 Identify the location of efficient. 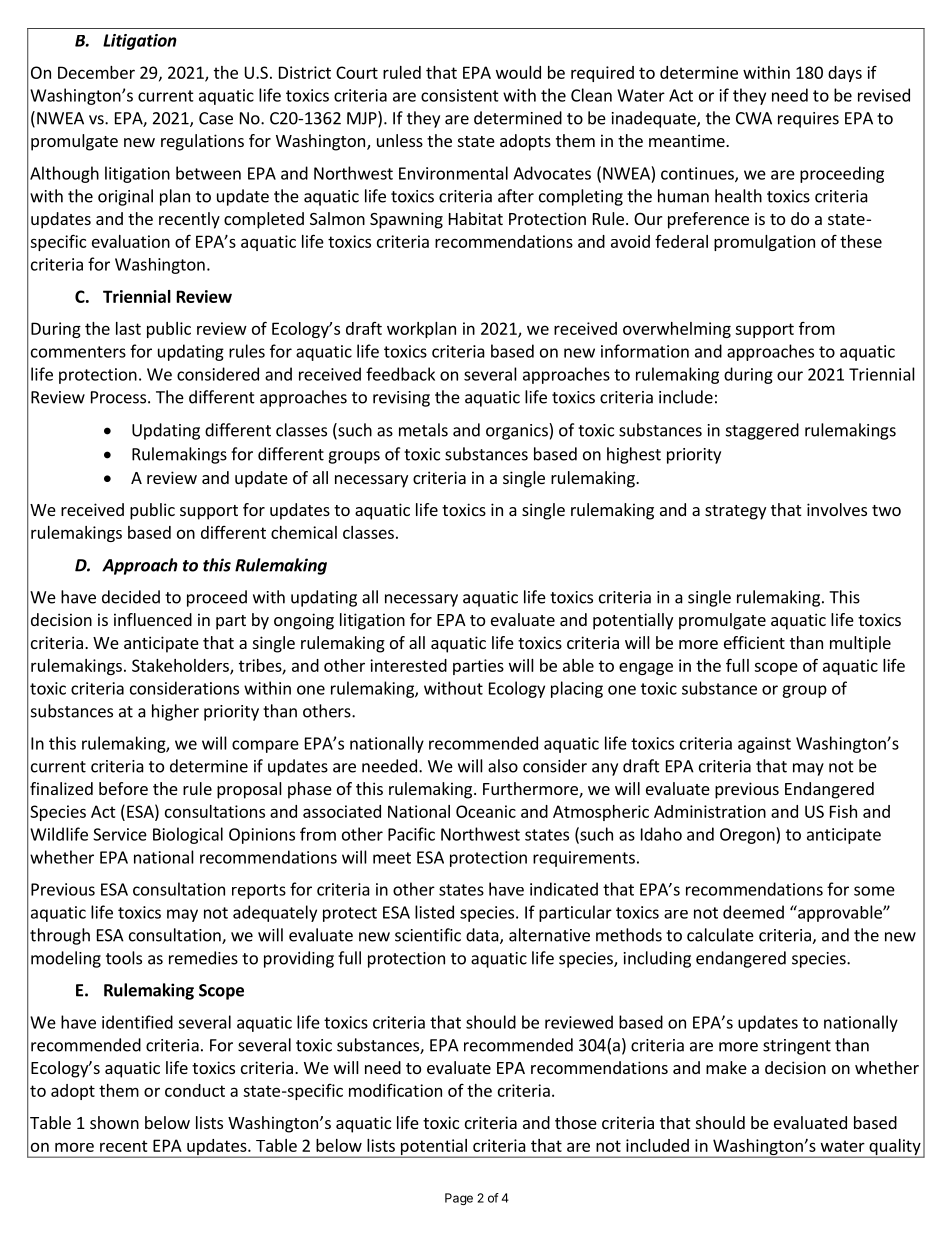
(754, 642).
